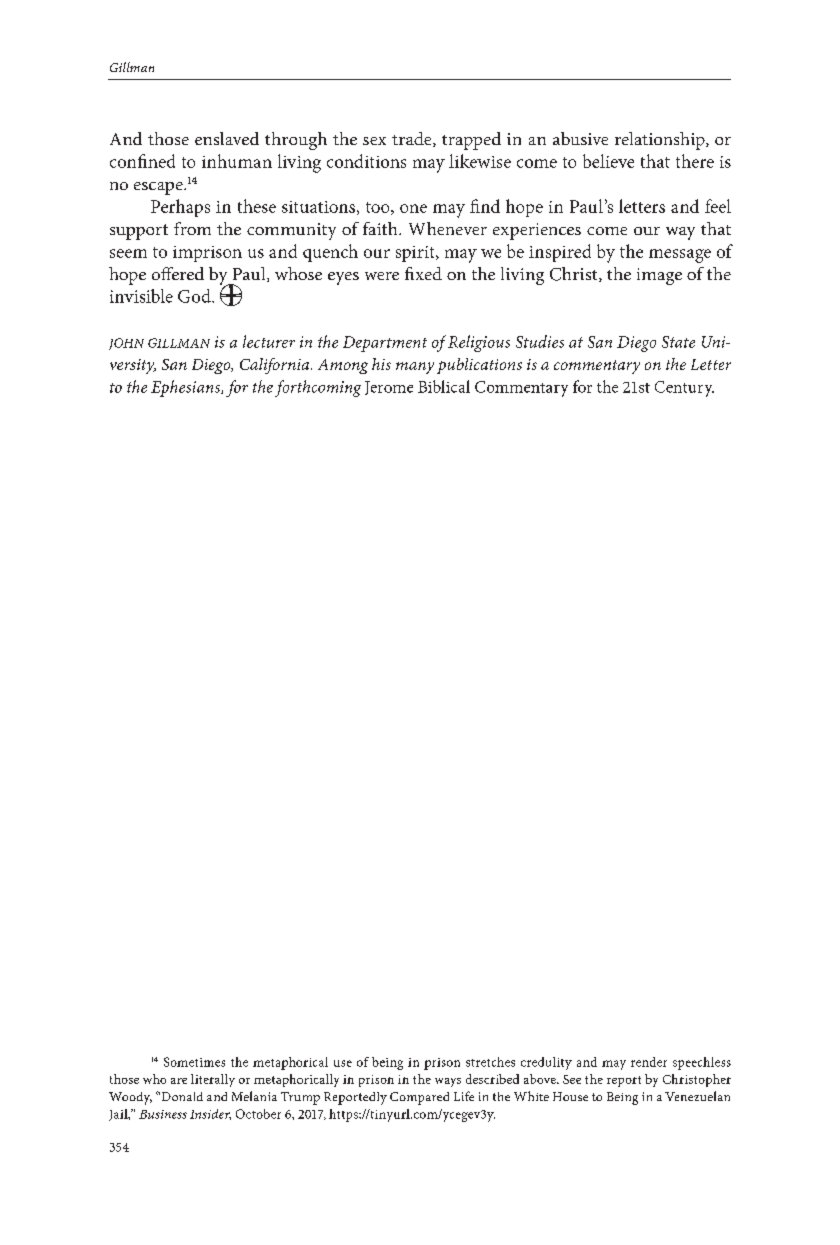  What do you see at coordinates (661, 141) in the image?
I see `relationship` at bounding box center [661, 141].
